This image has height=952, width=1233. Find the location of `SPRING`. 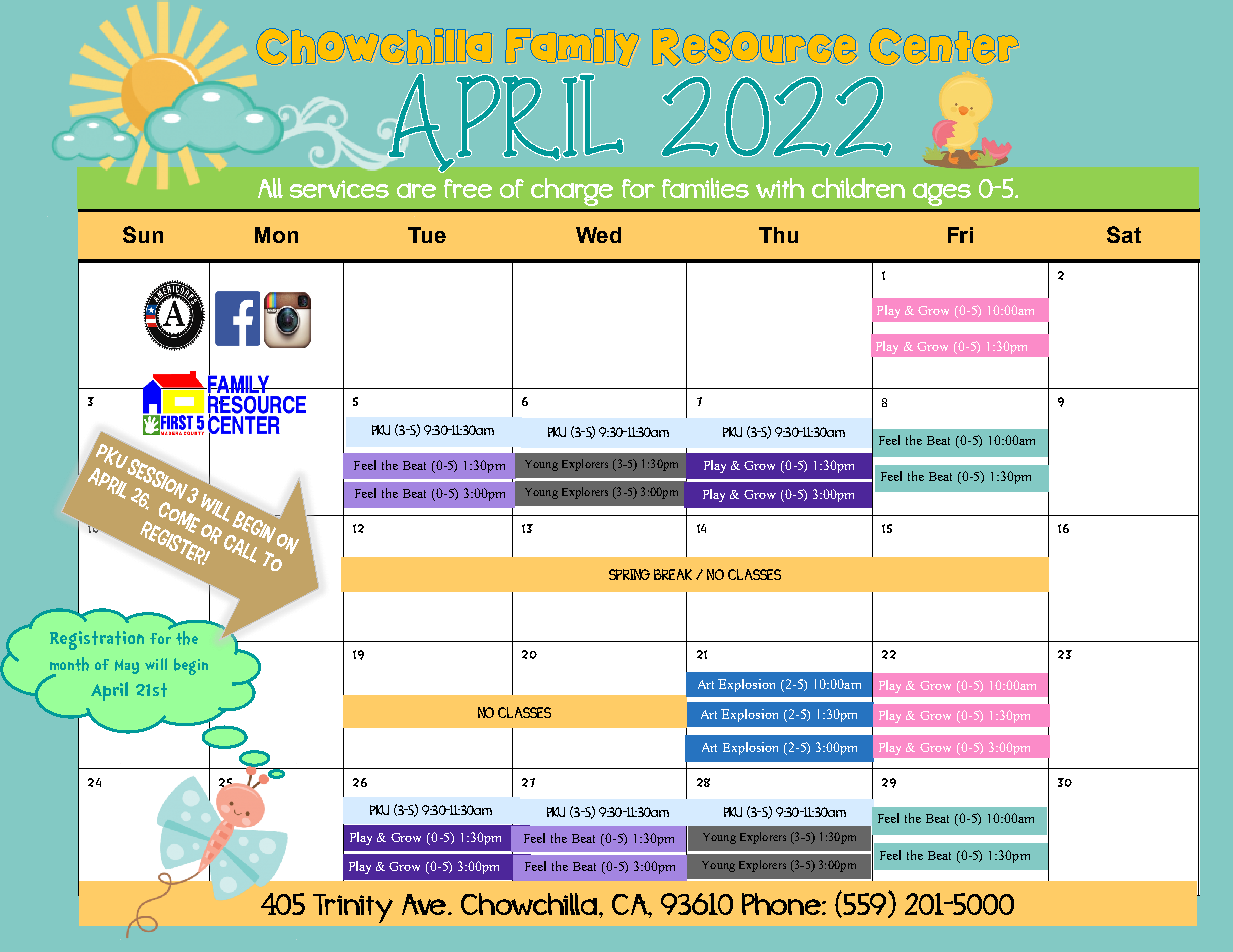

SPRING is located at coordinates (629, 574).
